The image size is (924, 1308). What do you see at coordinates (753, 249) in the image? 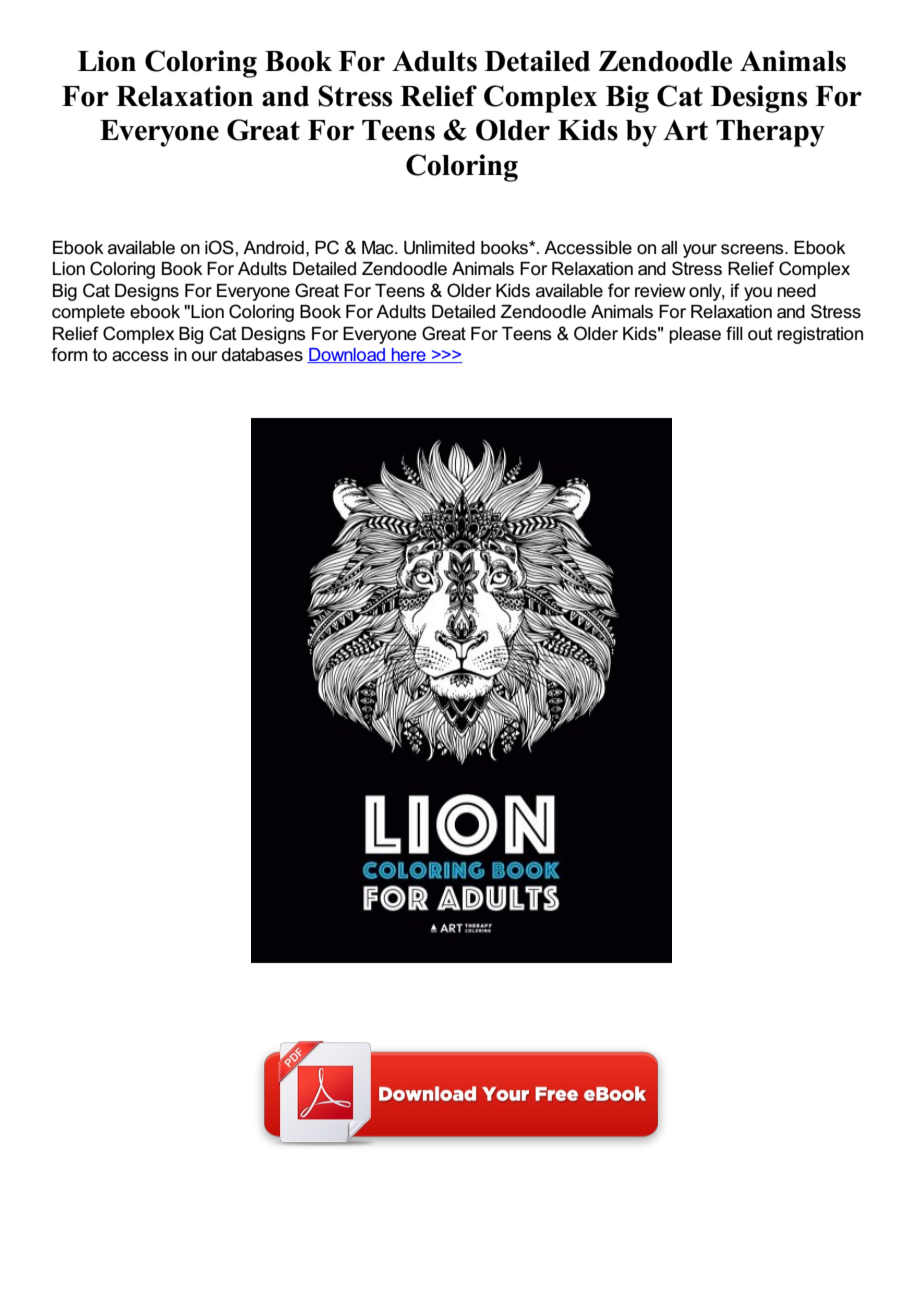
I see `screens` at bounding box center [753, 249].
